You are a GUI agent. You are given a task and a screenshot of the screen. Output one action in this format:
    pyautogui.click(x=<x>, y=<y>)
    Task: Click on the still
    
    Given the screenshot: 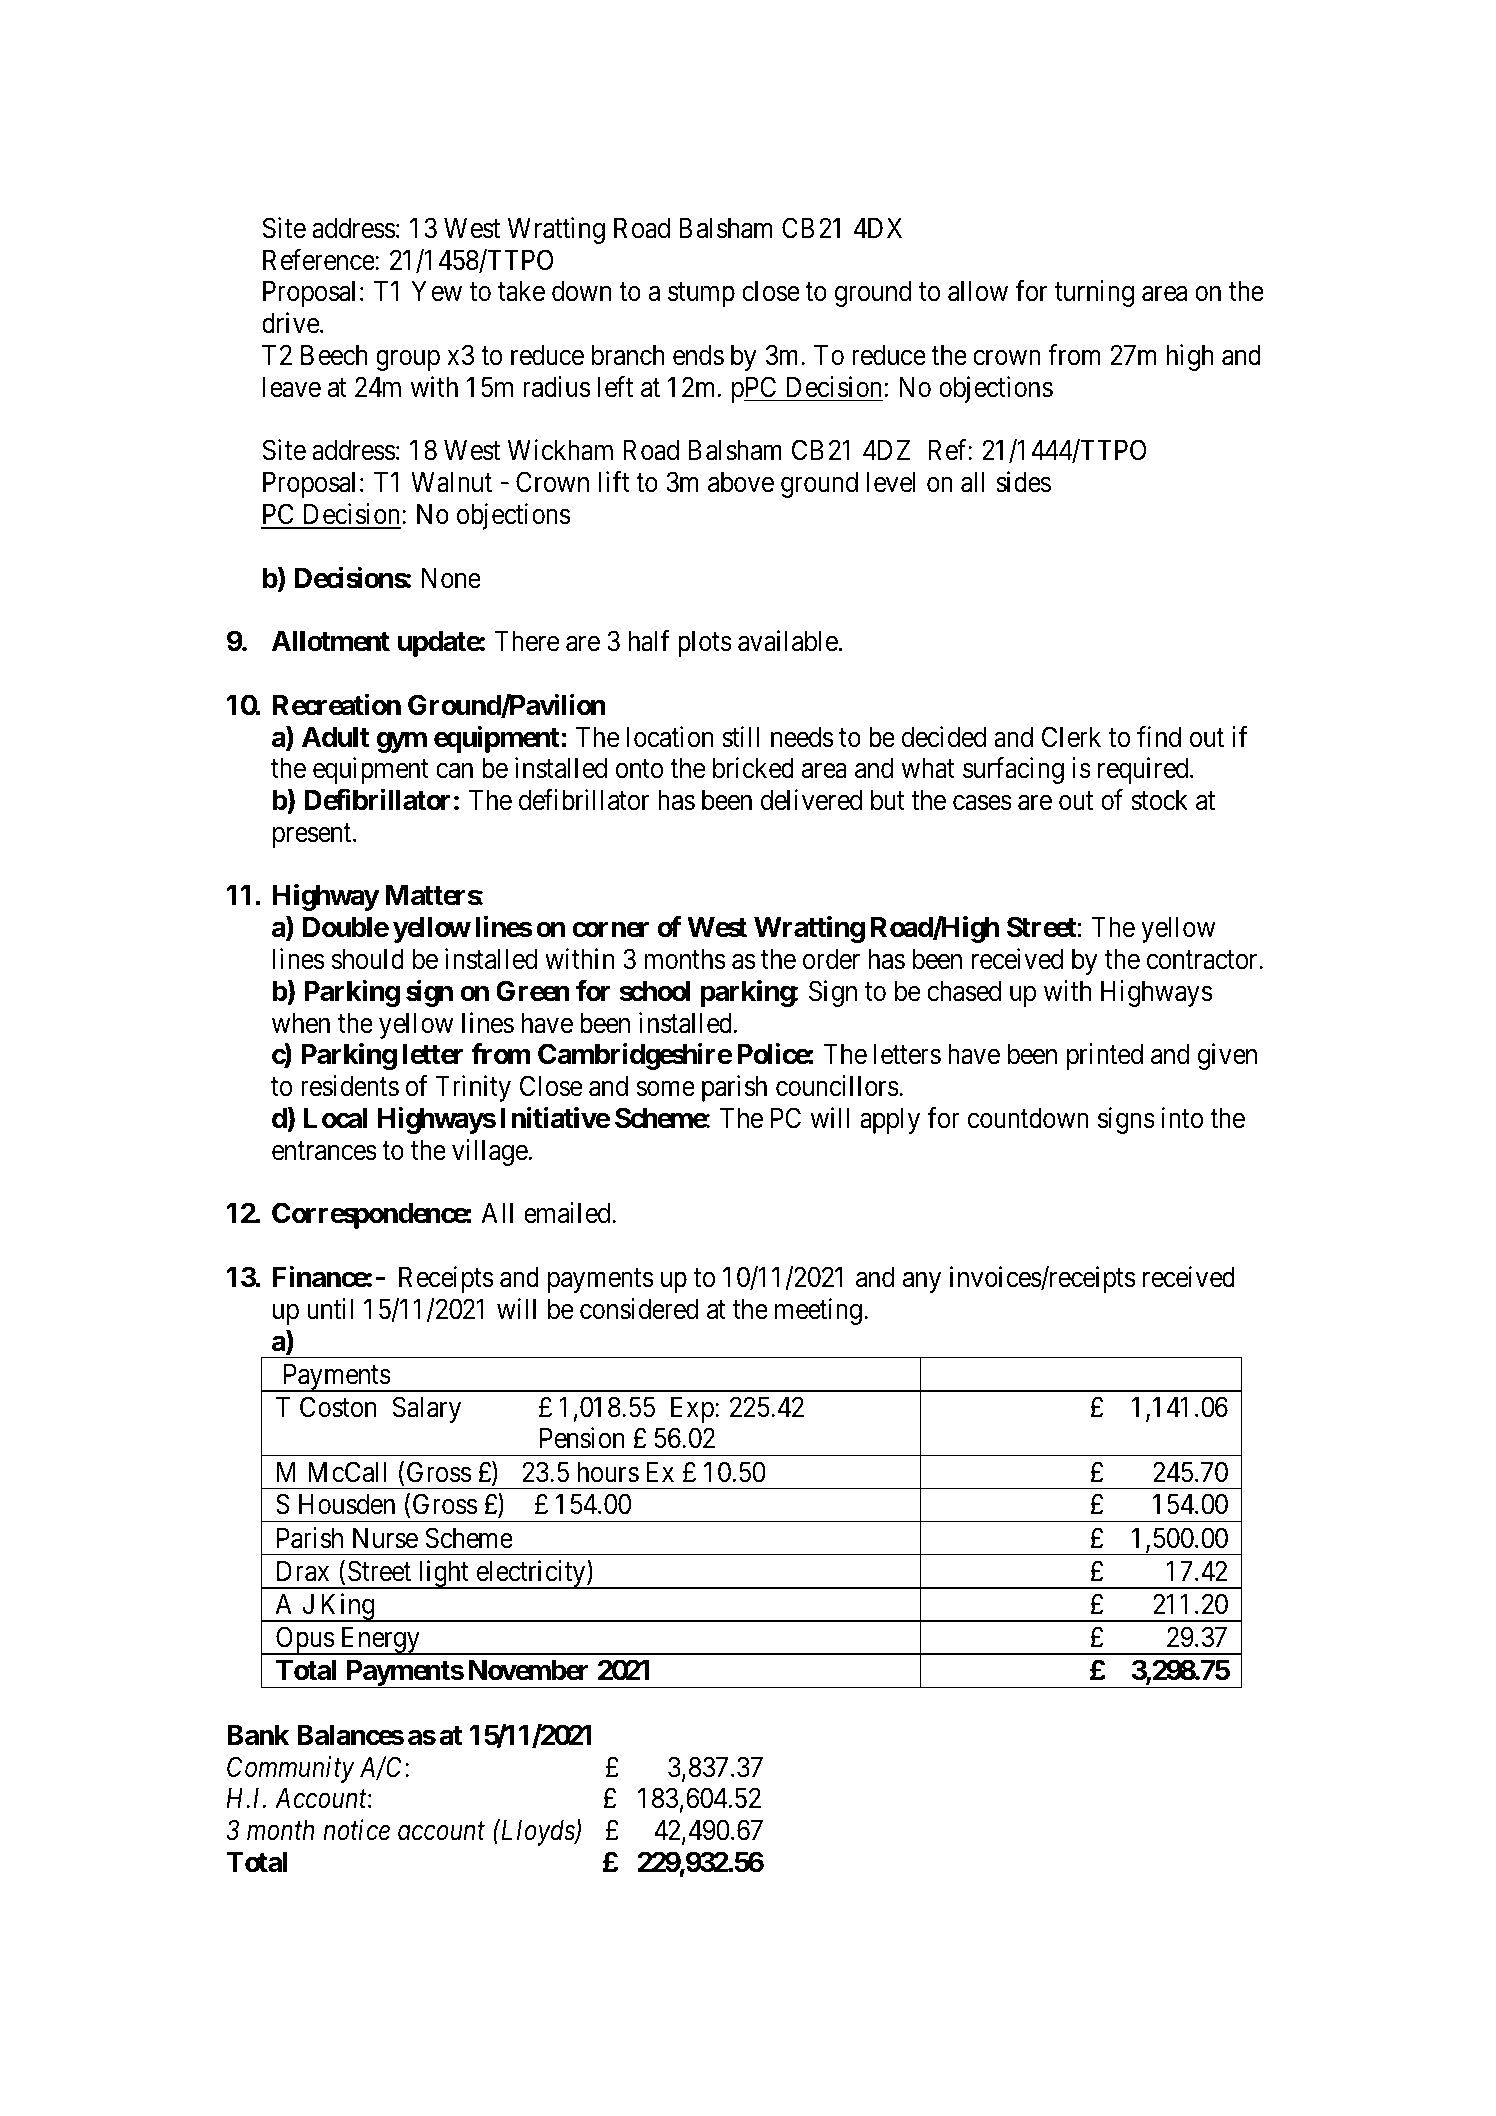 What is the action you would take?
    pyautogui.click(x=740, y=737)
